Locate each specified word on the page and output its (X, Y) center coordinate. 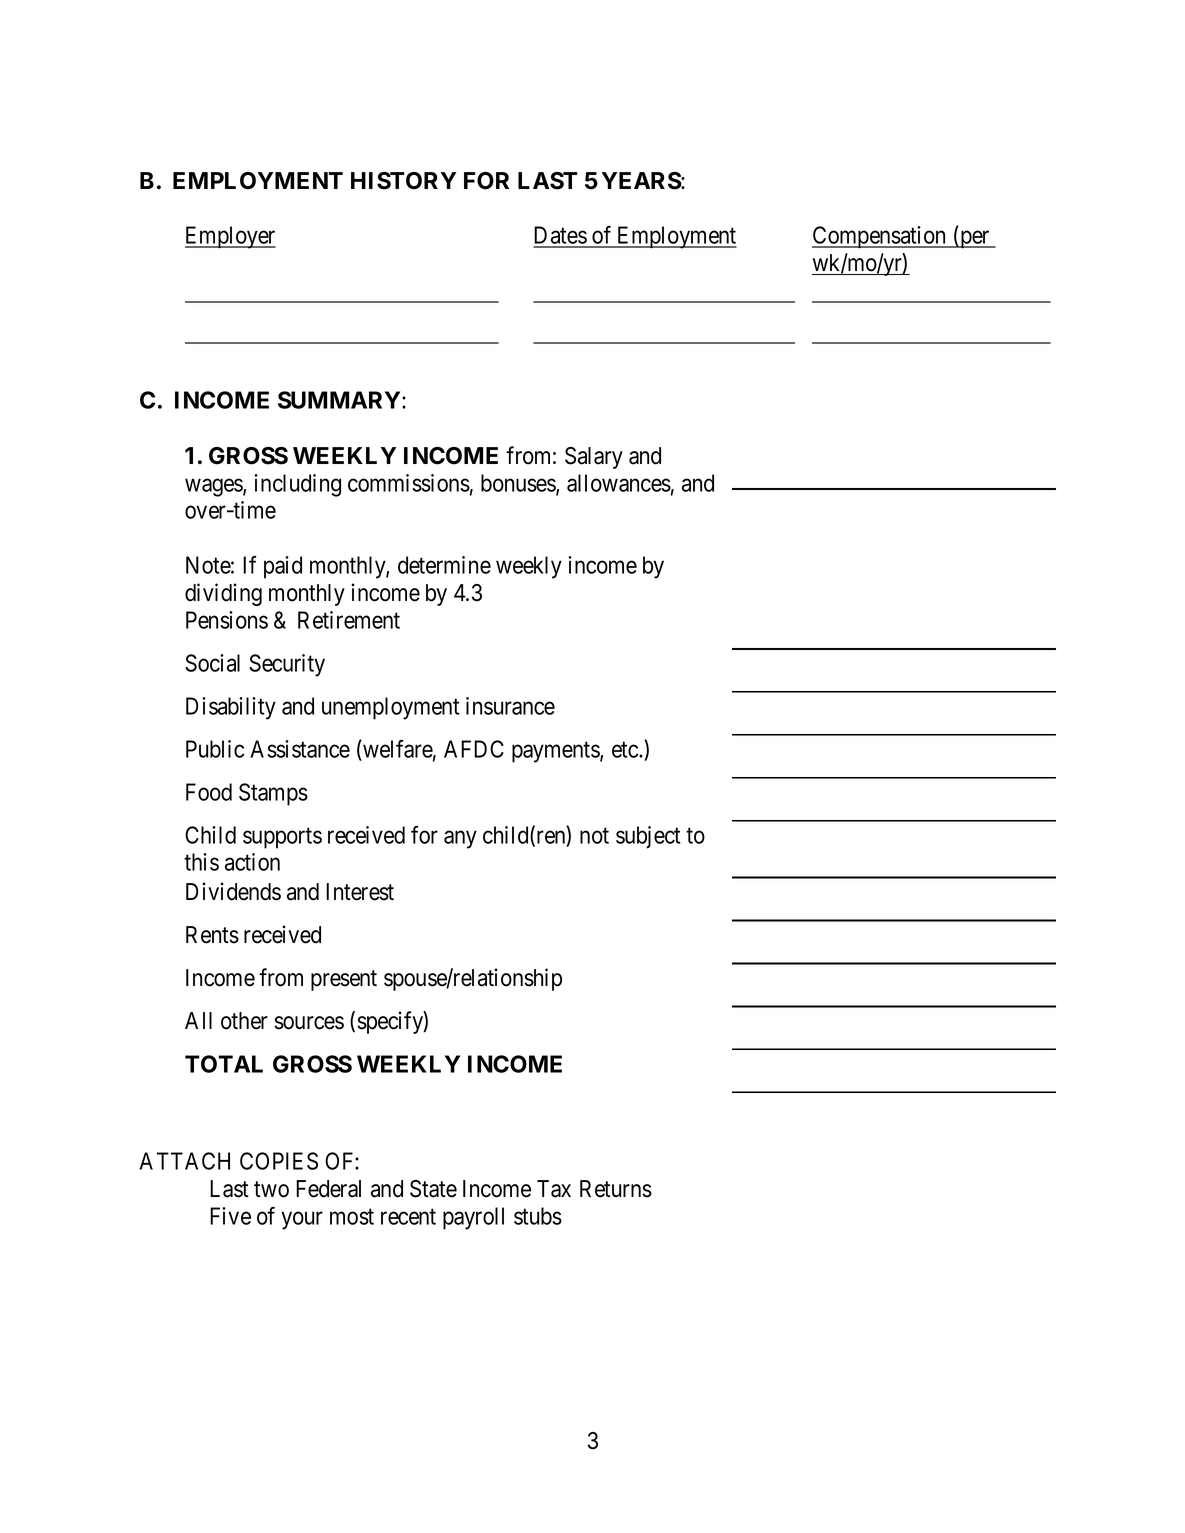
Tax (554, 1189)
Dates (560, 236)
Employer (230, 237)
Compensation (880, 237)
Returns (616, 1189)
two (271, 1189)
